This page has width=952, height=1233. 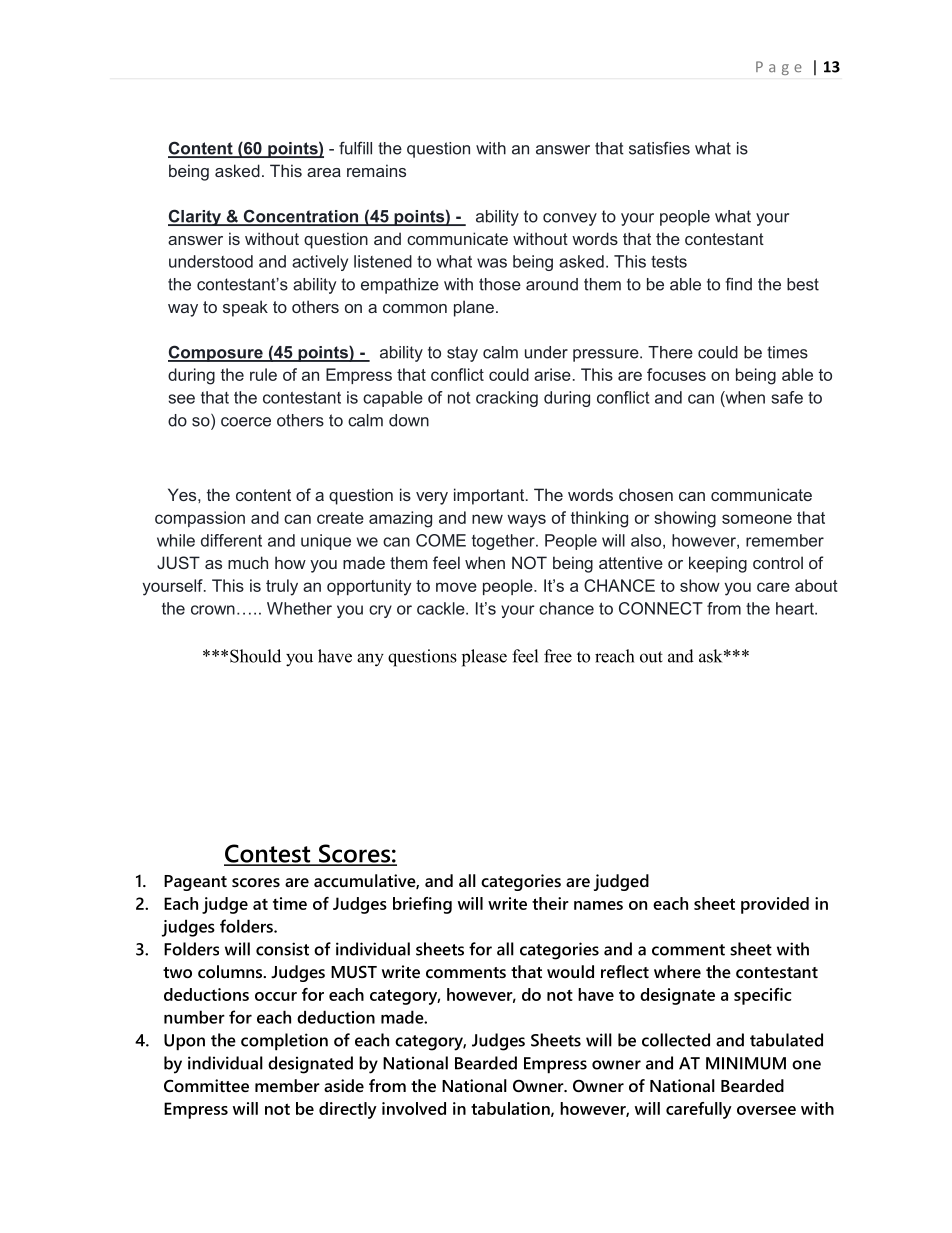 I want to click on satisfies, so click(x=659, y=148).
